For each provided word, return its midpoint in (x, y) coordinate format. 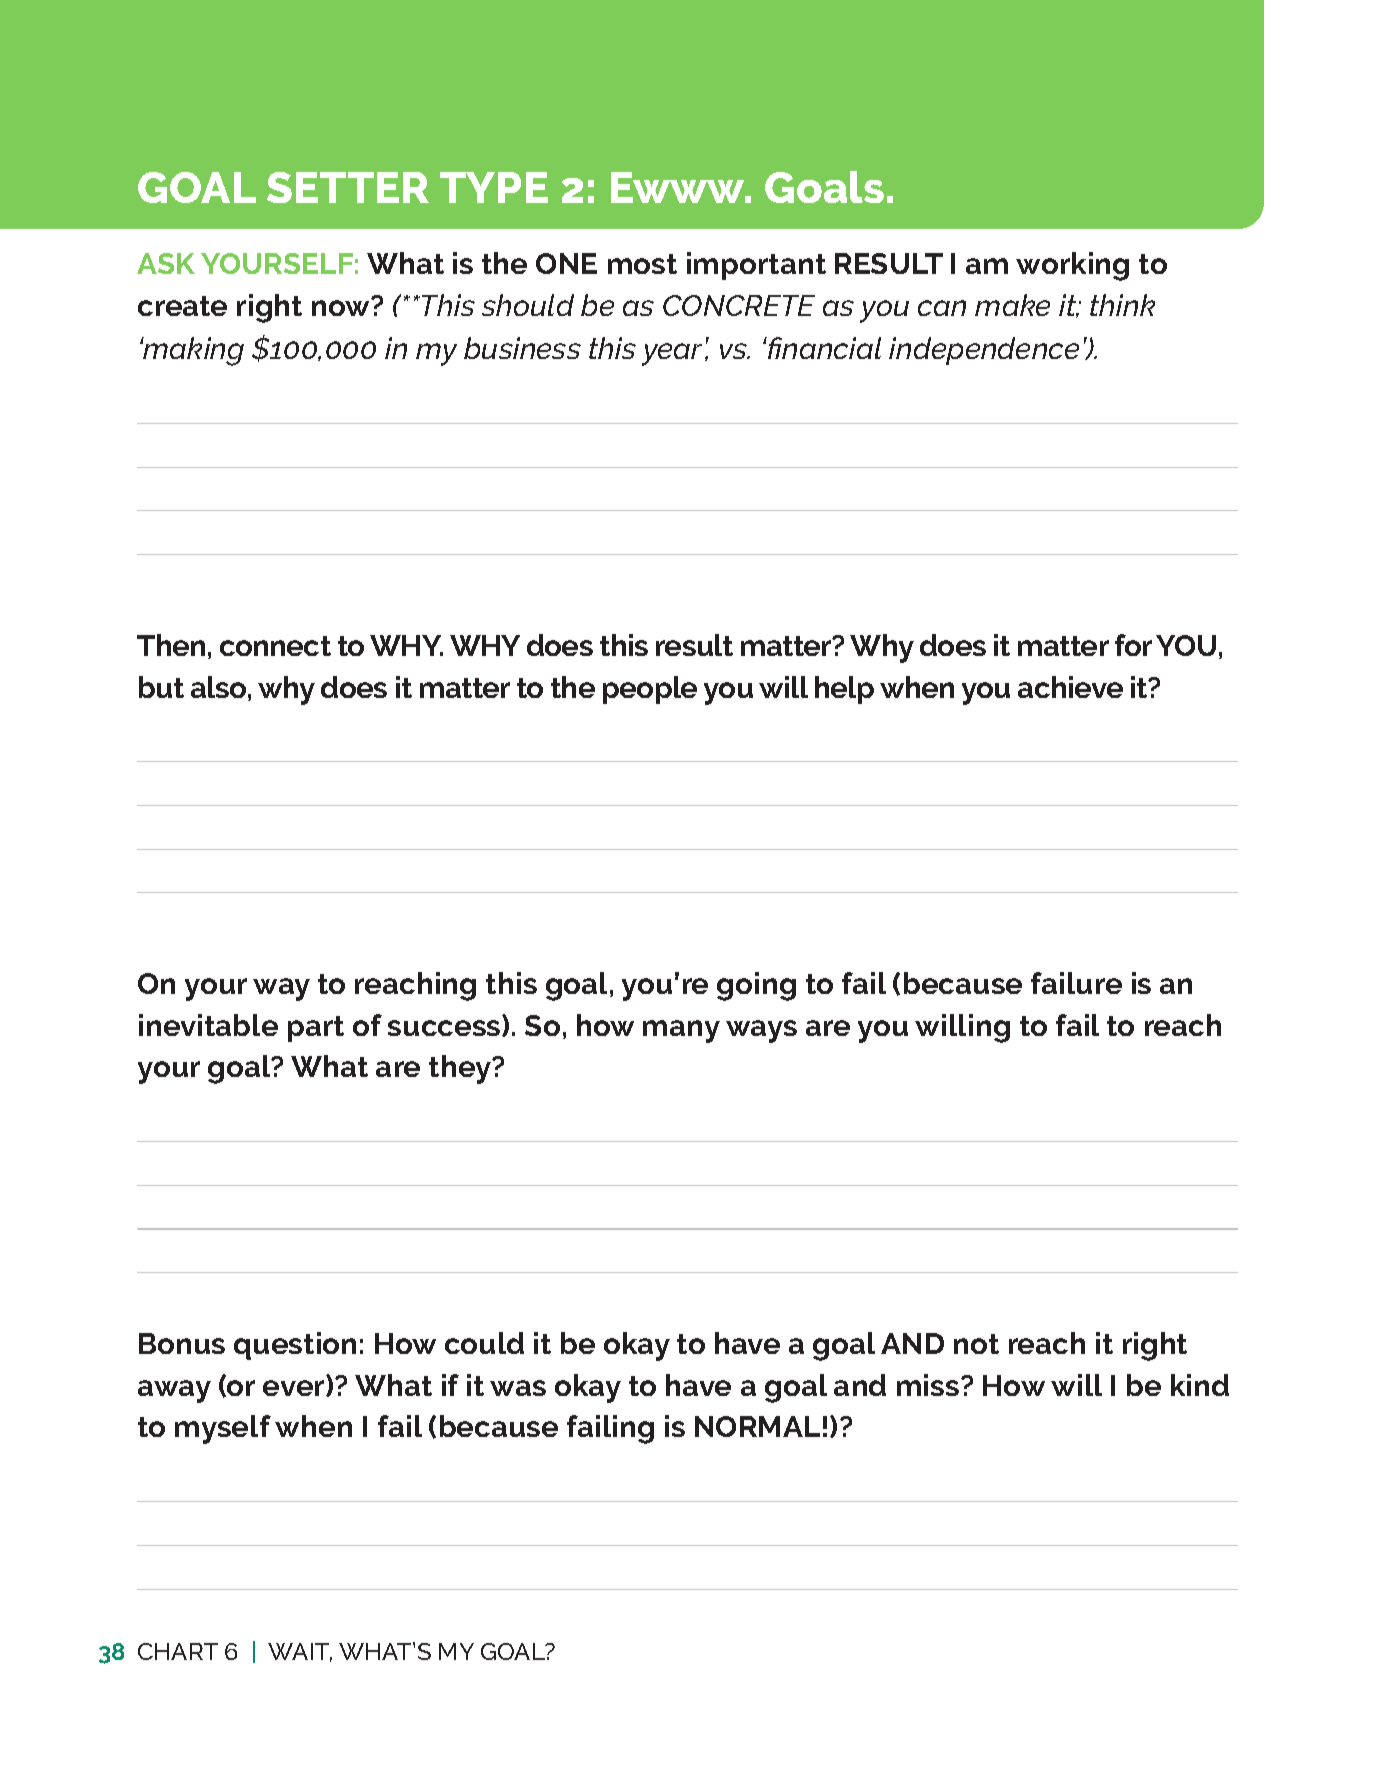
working (1072, 266)
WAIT (300, 1652)
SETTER (348, 187)
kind (1200, 1385)
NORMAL (757, 1426)
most (642, 264)
